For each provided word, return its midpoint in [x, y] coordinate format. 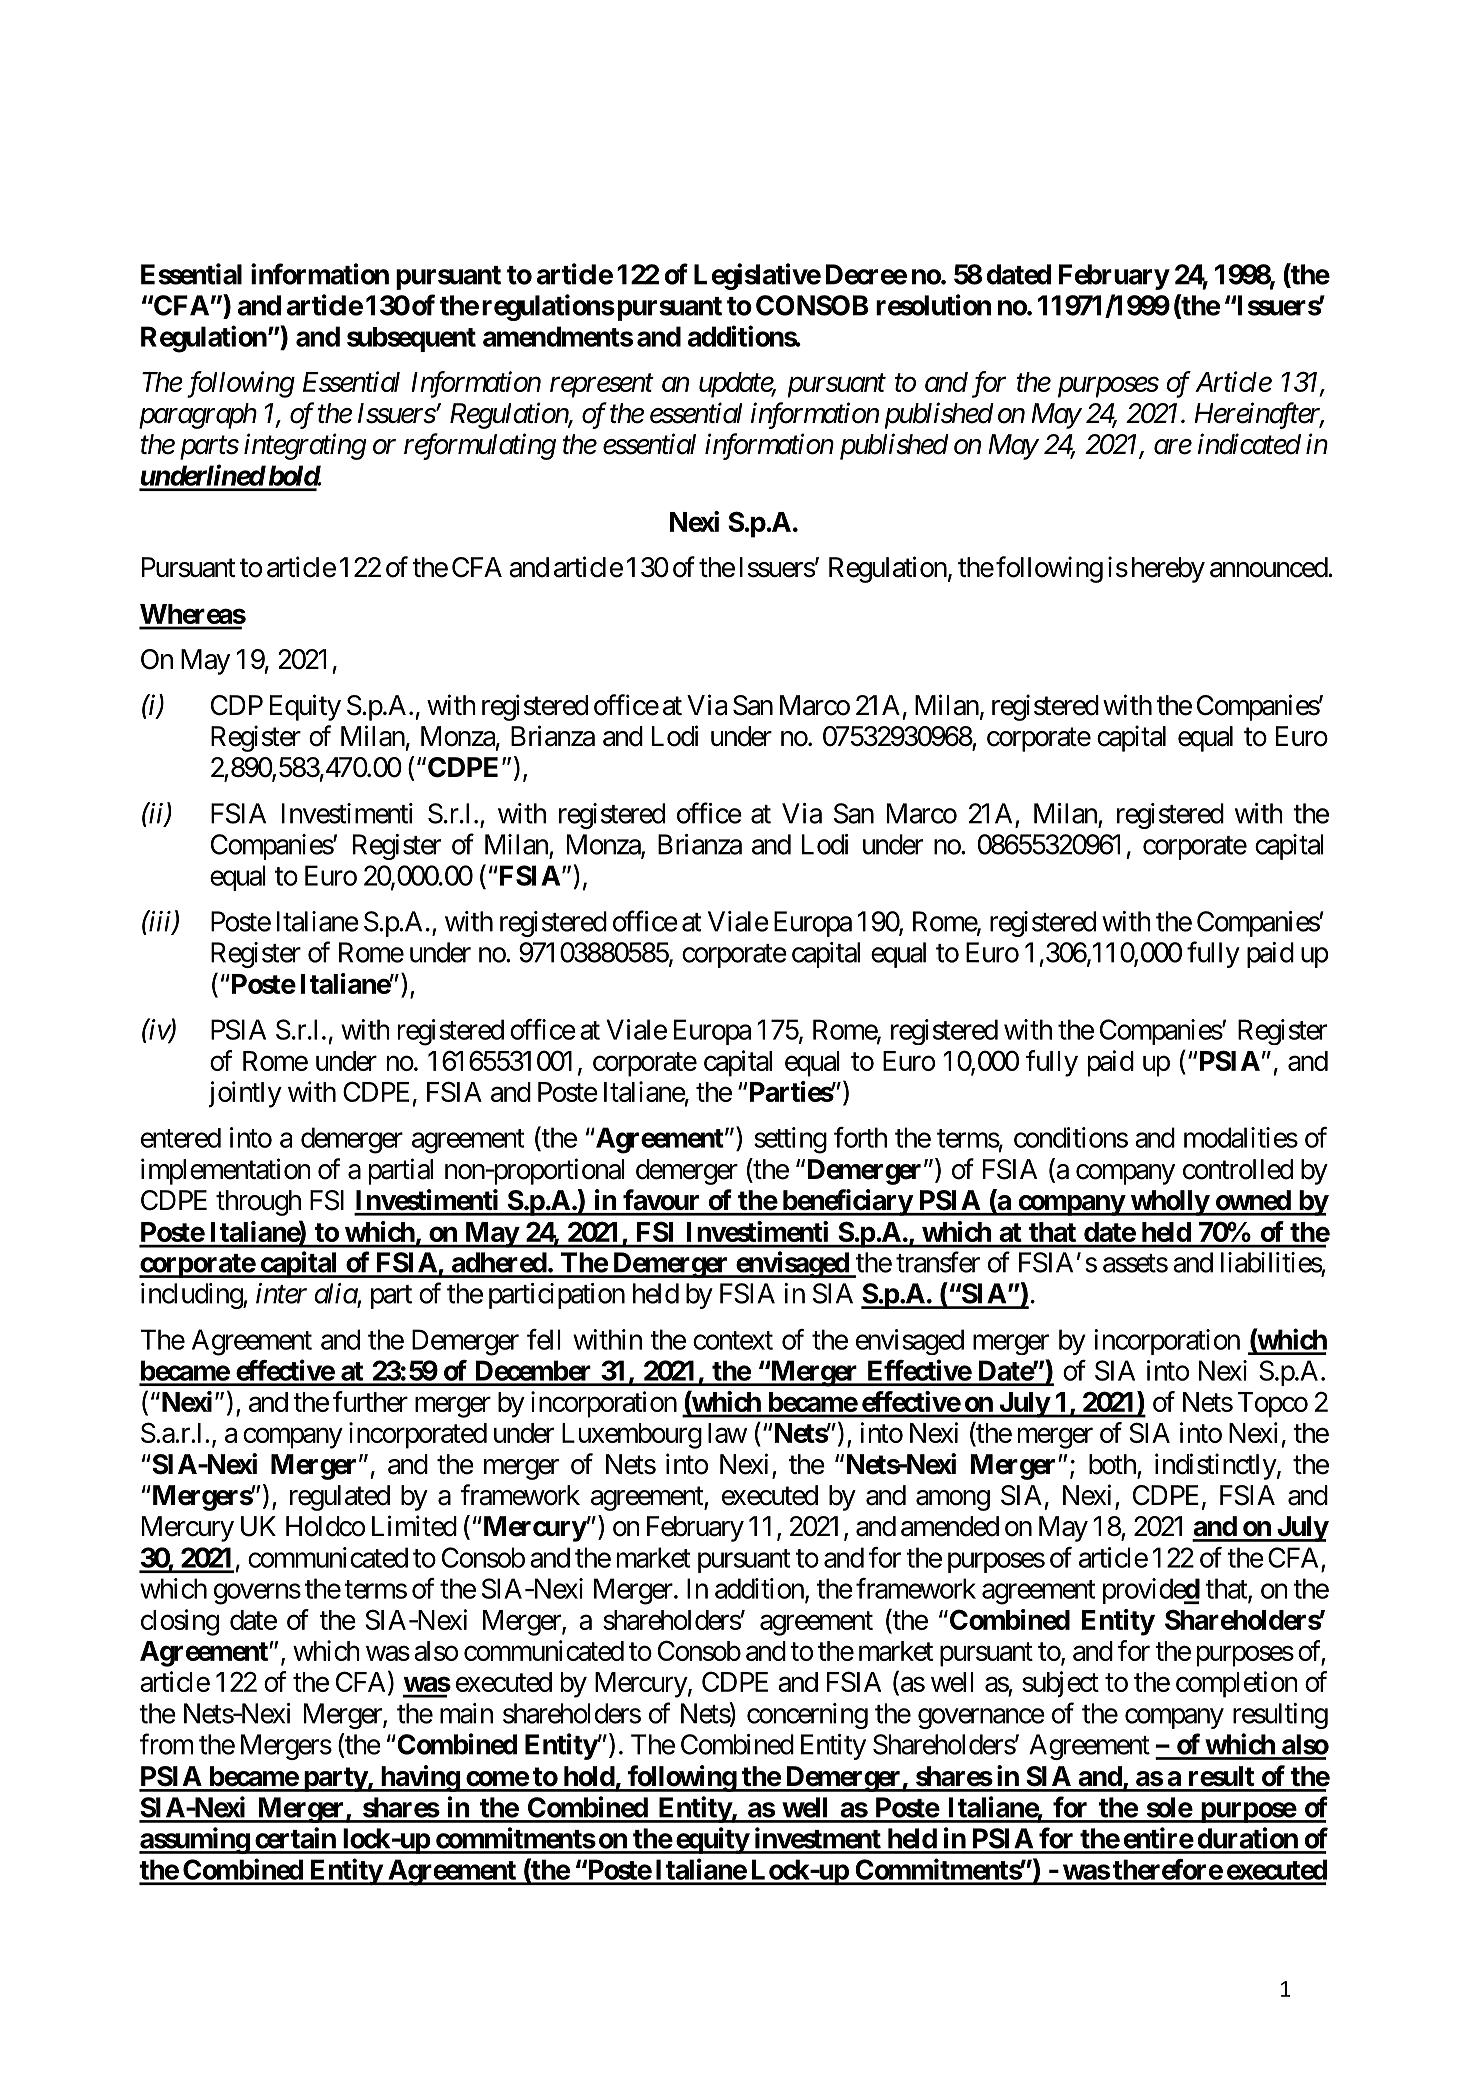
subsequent [411, 339]
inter [281, 1293]
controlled [1238, 1169]
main [466, 1713]
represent [602, 386]
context [733, 1340]
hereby [1168, 570]
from [166, 1744]
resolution [933, 305]
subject [1060, 1684]
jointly [245, 1094]
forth [860, 1137]
